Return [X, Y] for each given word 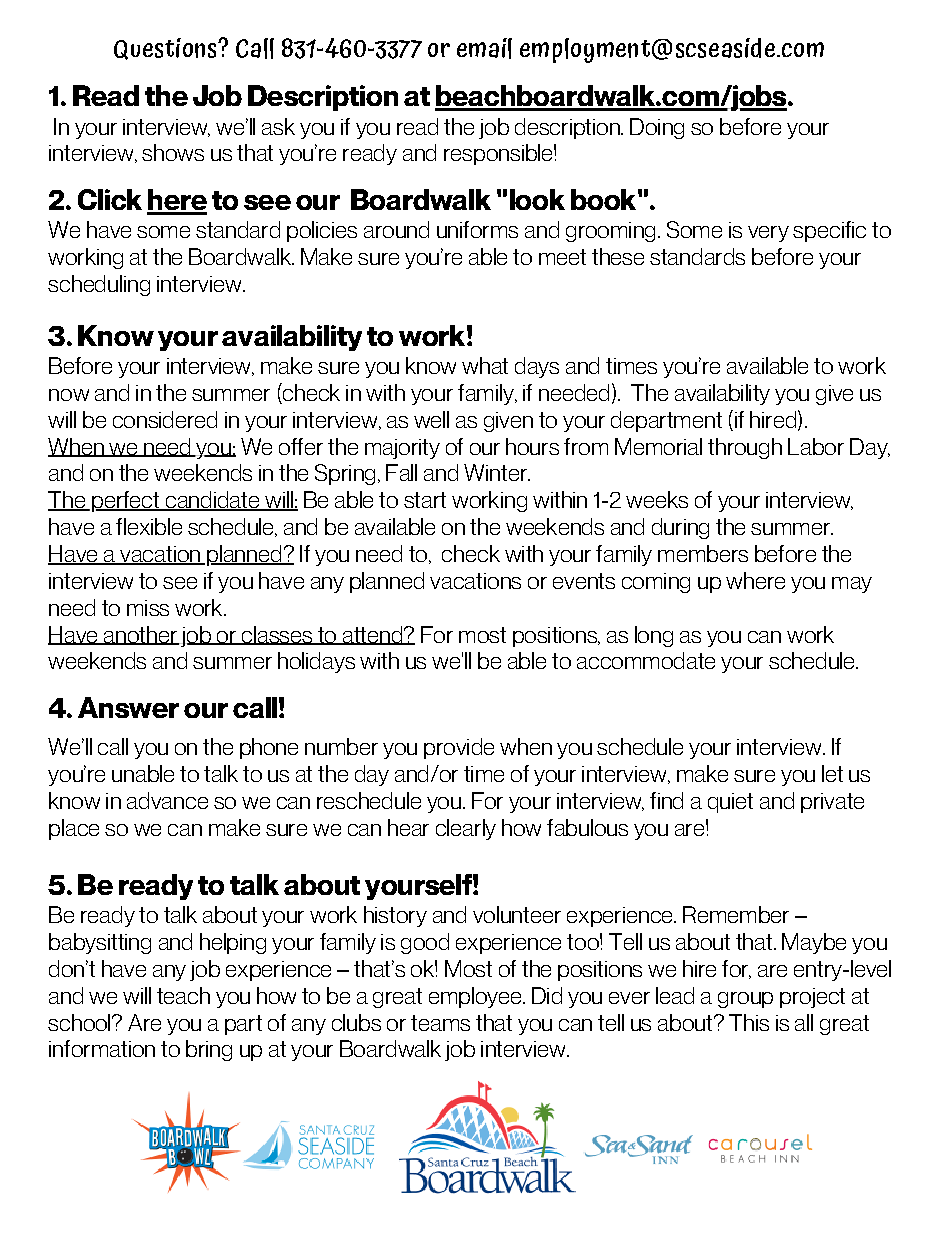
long [654, 636]
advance [167, 800]
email [484, 48]
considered [165, 419]
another [140, 635]
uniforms [477, 229]
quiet [730, 803]
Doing [657, 128]
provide [459, 748]
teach [183, 995]
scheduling [99, 285]
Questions [166, 49]
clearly [466, 829]
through [745, 448]
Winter [496, 472]
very [768, 234]
